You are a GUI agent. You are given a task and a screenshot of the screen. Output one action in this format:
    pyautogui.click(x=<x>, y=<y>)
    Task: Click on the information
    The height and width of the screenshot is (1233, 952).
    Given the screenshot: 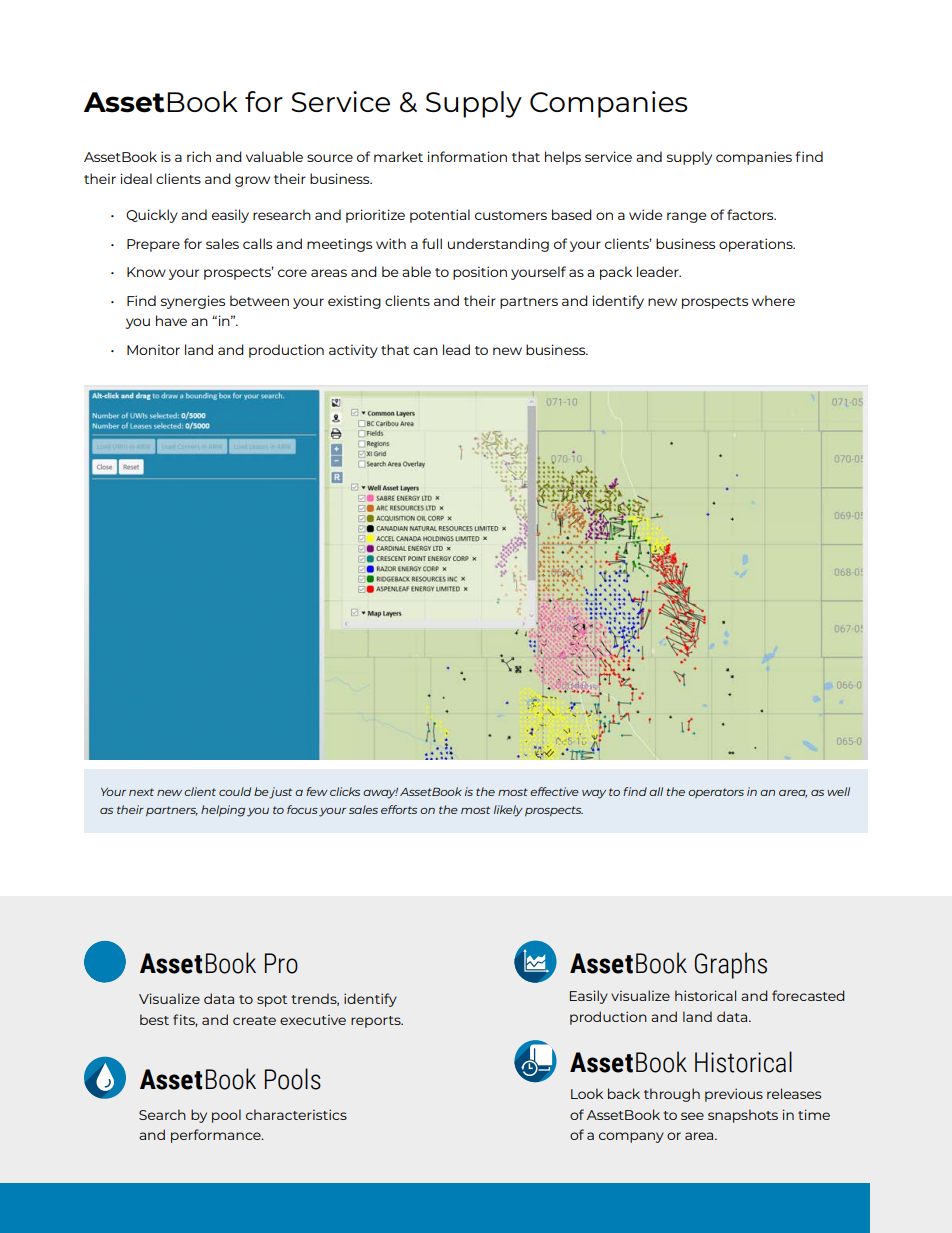 What is the action you would take?
    pyautogui.click(x=467, y=156)
